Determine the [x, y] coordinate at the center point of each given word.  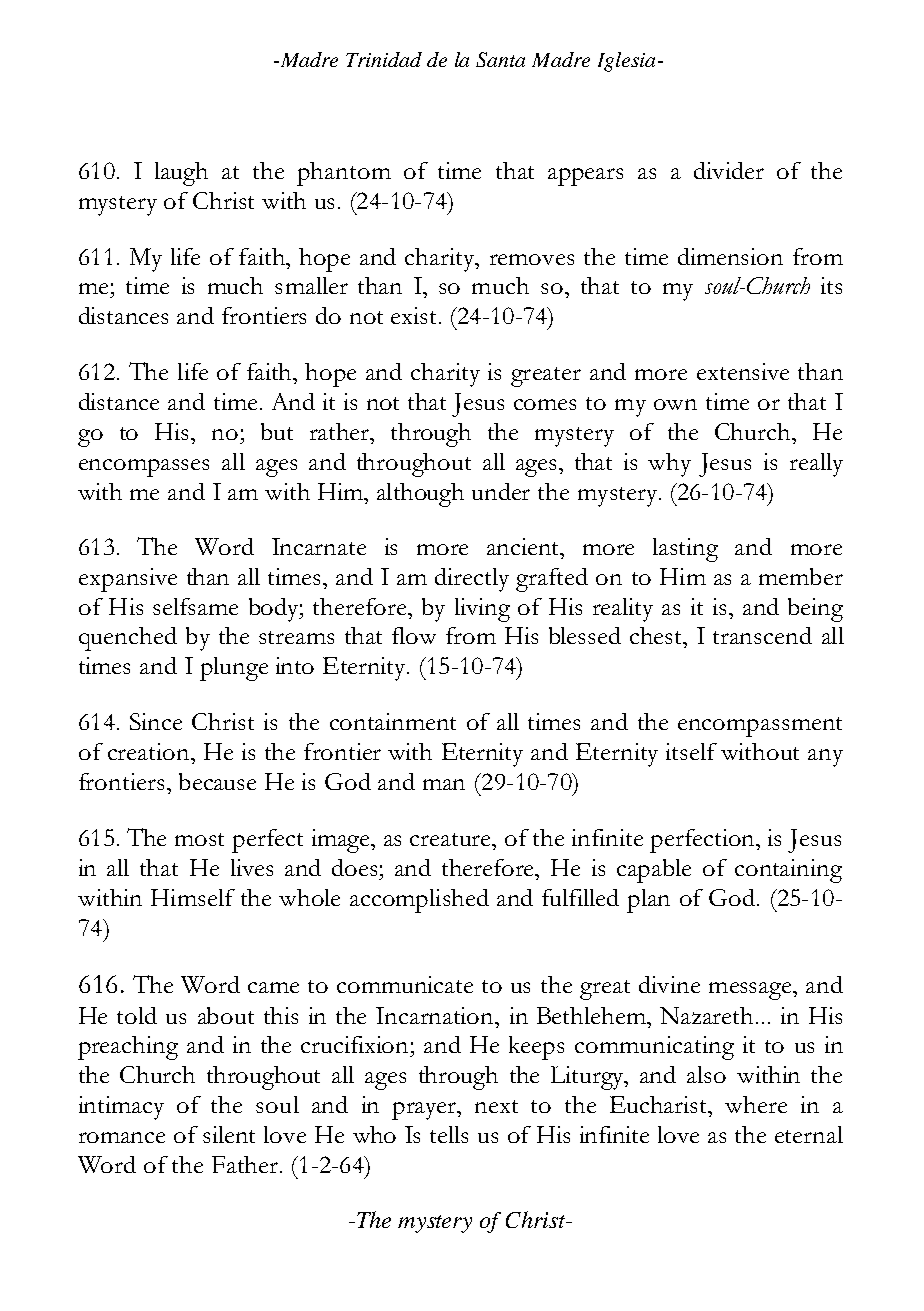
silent [229, 1134]
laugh [181, 174]
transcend [762, 635]
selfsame [195, 606]
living [482, 610]
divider [729, 170]
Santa [500, 59]
